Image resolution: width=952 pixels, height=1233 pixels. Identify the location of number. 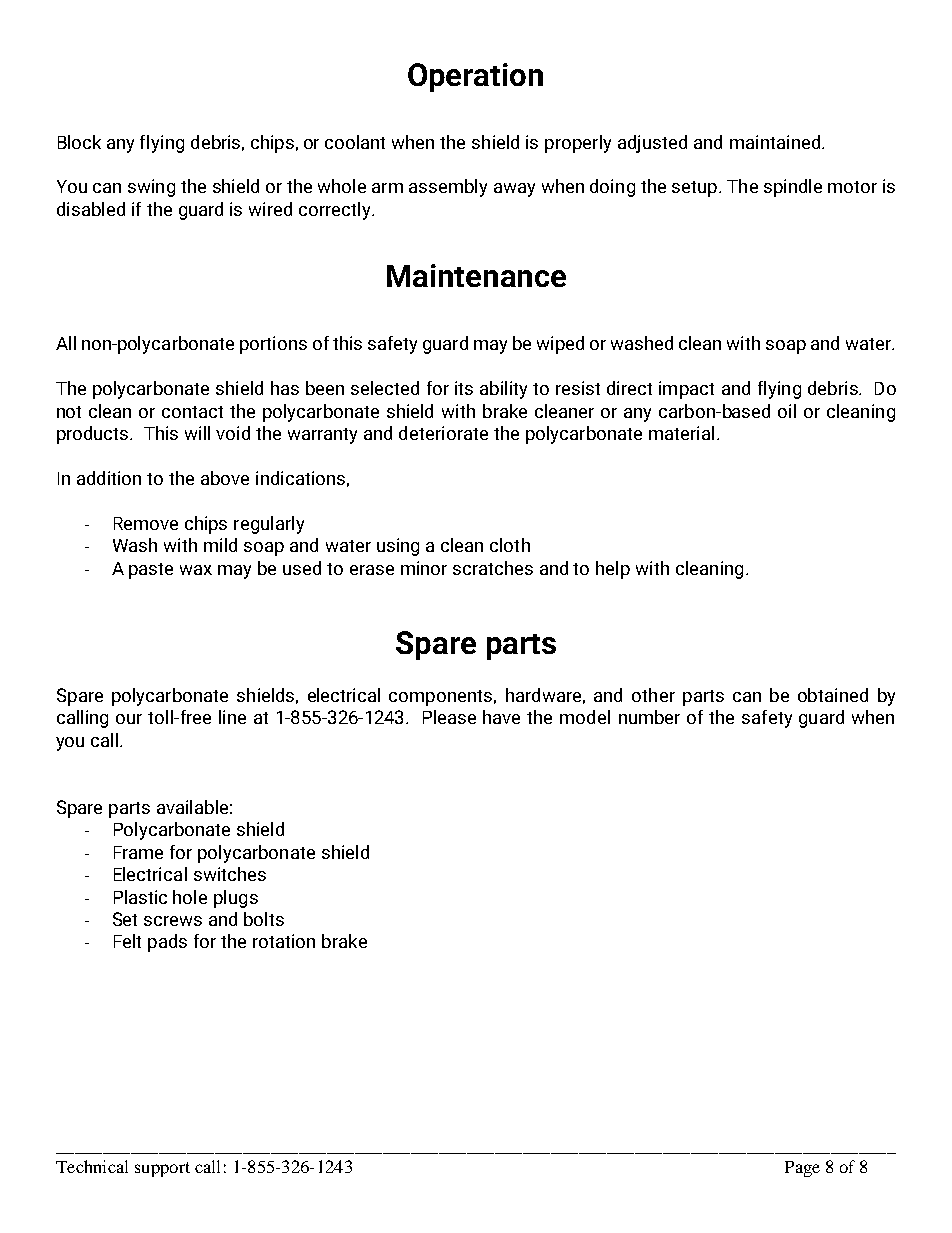
(649, 717).
